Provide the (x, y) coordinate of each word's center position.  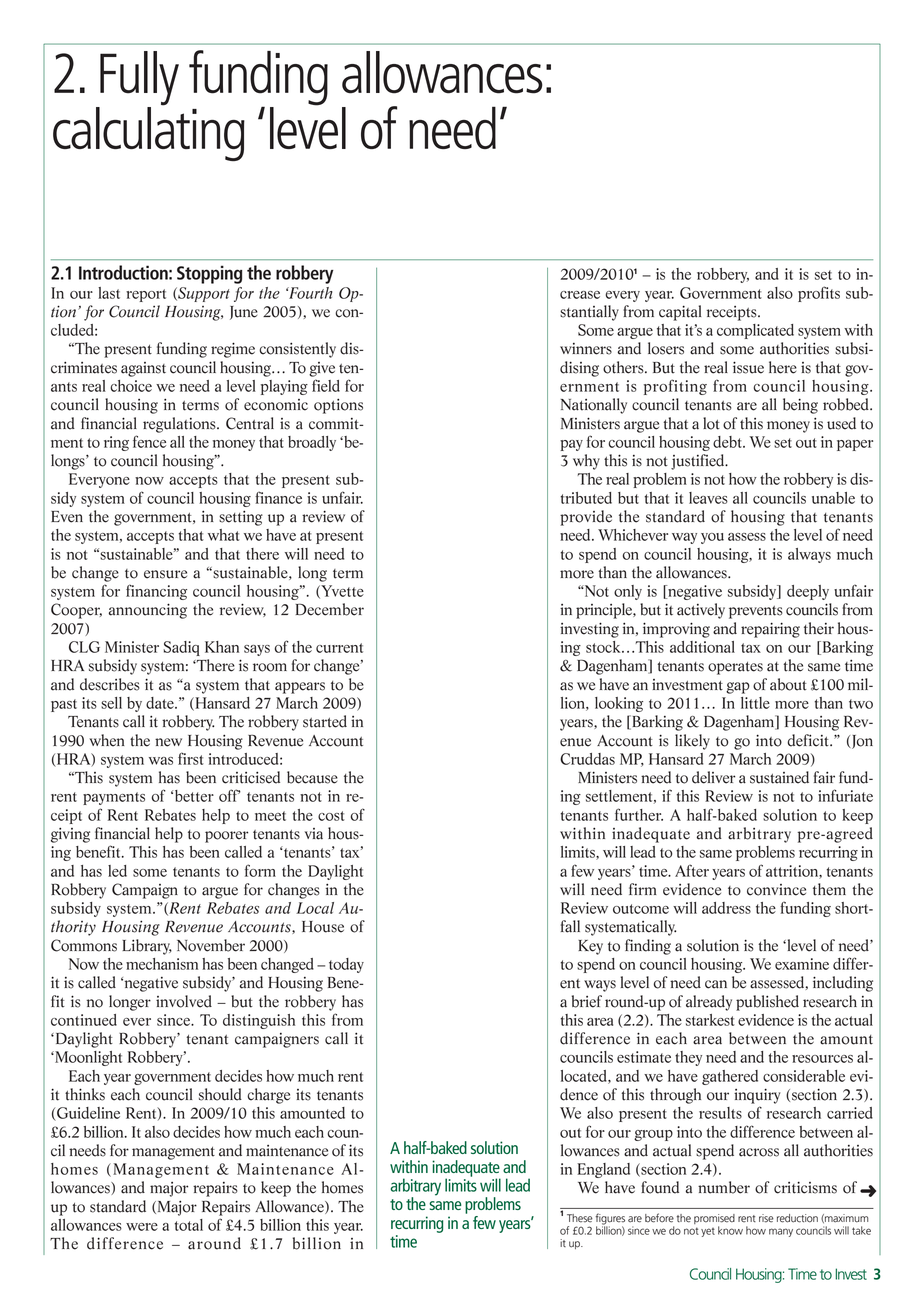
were (142, 1227)
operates (735, 668)
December (330, 609)
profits (819, 294)
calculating (149, 132)
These (580, 1218)
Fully (138, 79)
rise (766, 1218)
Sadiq (181, 648)
